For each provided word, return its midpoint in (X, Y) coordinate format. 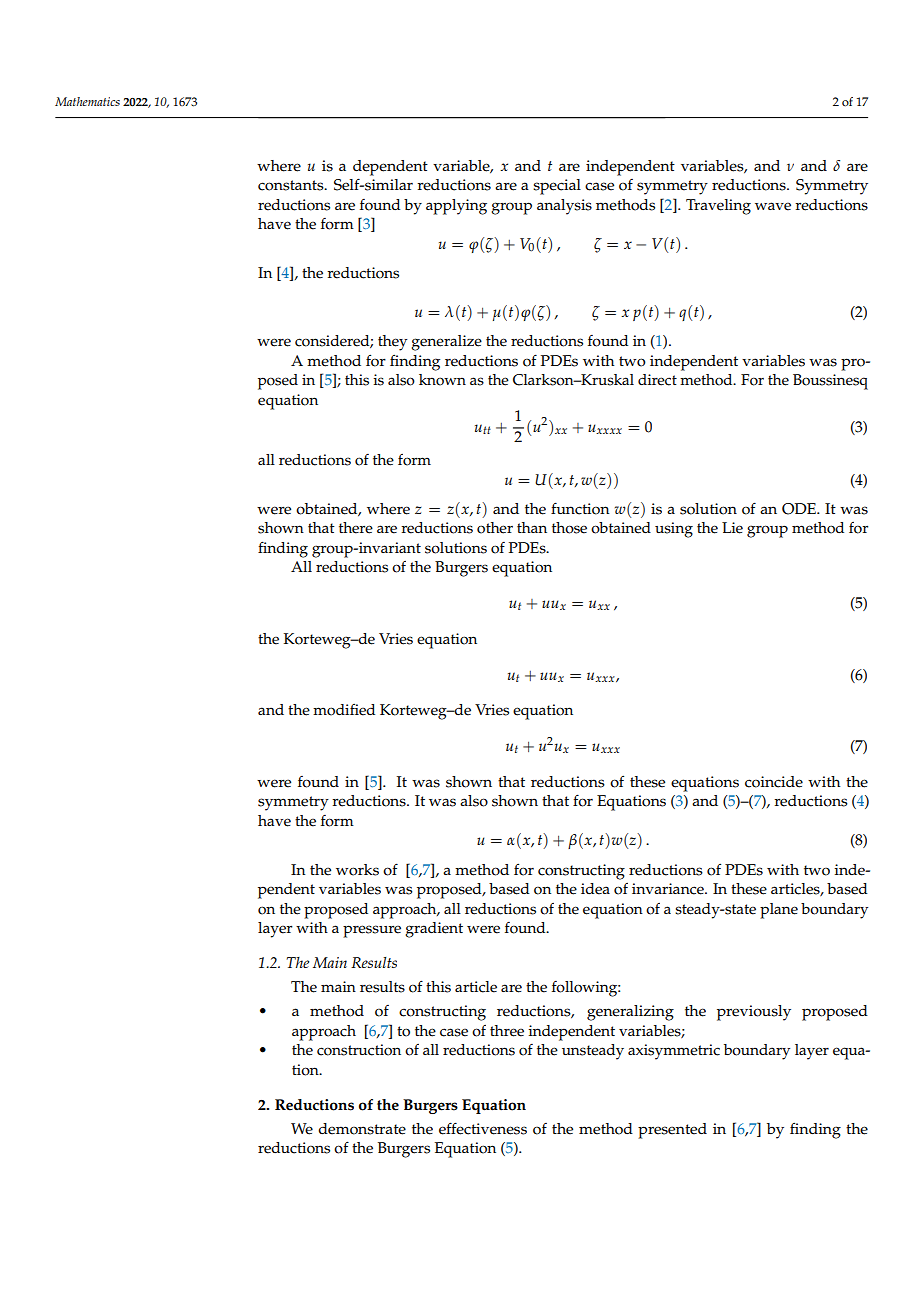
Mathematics (87, 101)
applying (456, 207)
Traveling (718, 207)
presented (672, 1131)
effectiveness (483, 1128)
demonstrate (362, 1129)
